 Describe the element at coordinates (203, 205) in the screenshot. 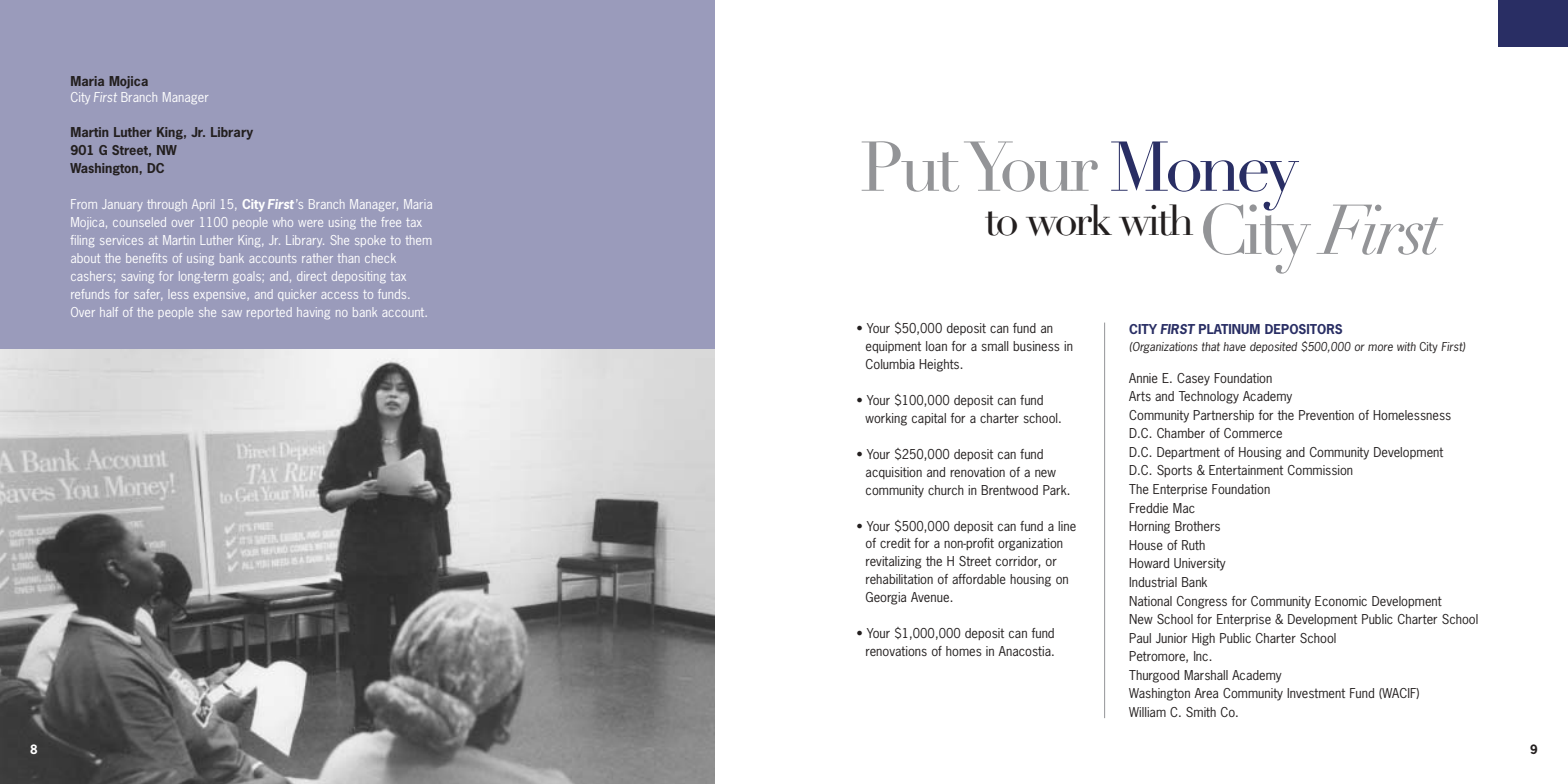

I see `April` at that location.
